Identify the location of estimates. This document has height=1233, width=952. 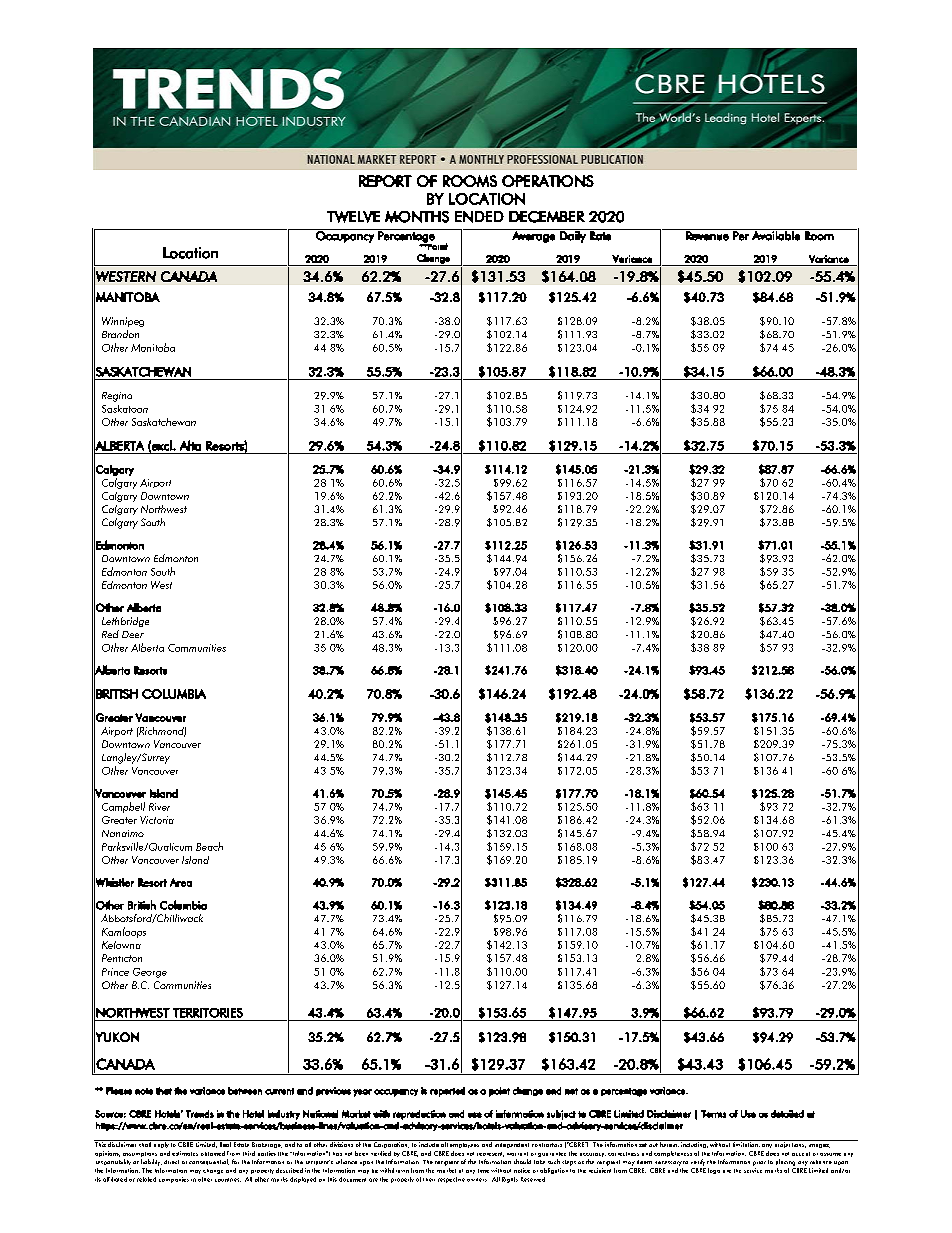
(185, 1153).
